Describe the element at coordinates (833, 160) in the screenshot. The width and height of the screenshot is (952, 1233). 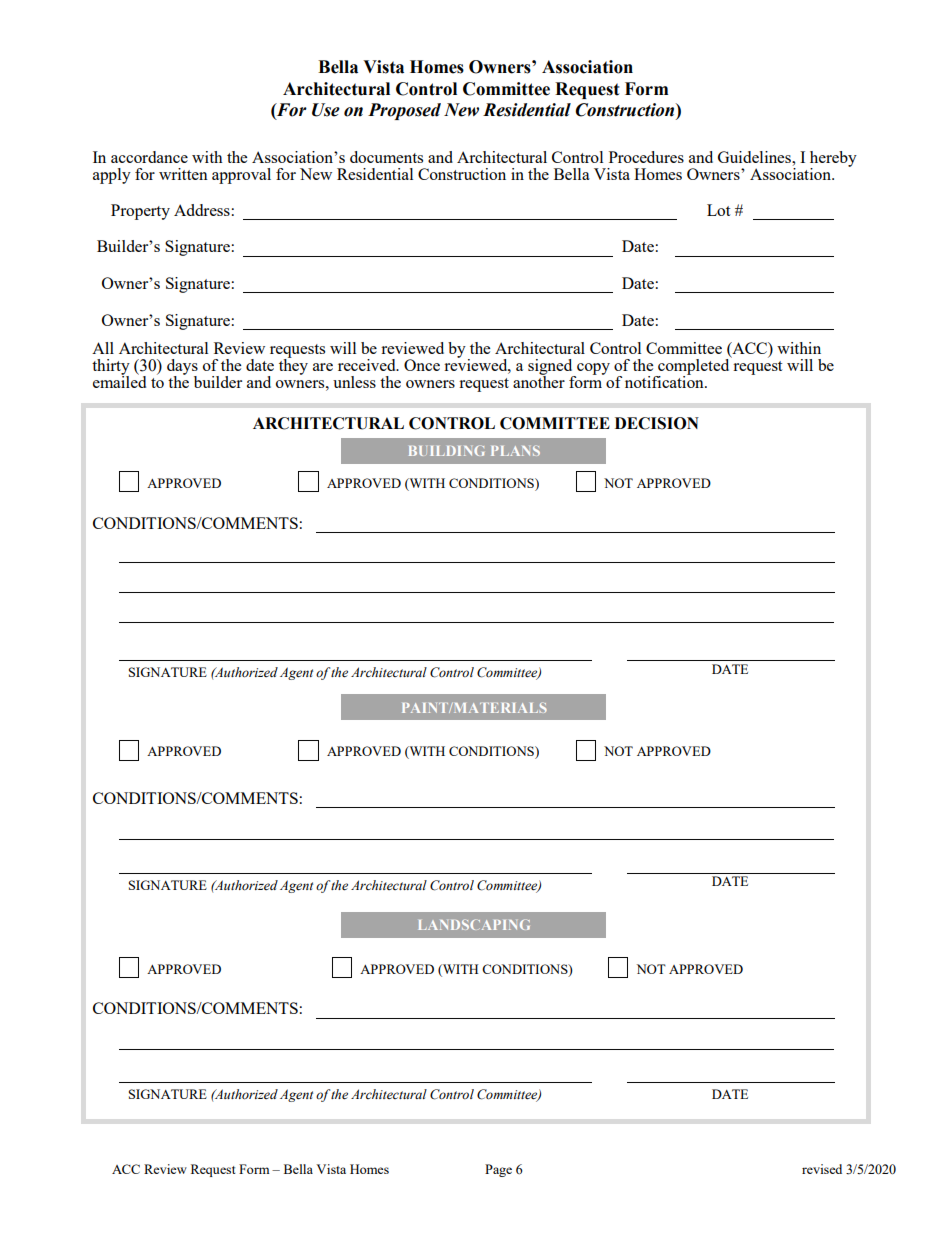
I see `hereby` at that location.
